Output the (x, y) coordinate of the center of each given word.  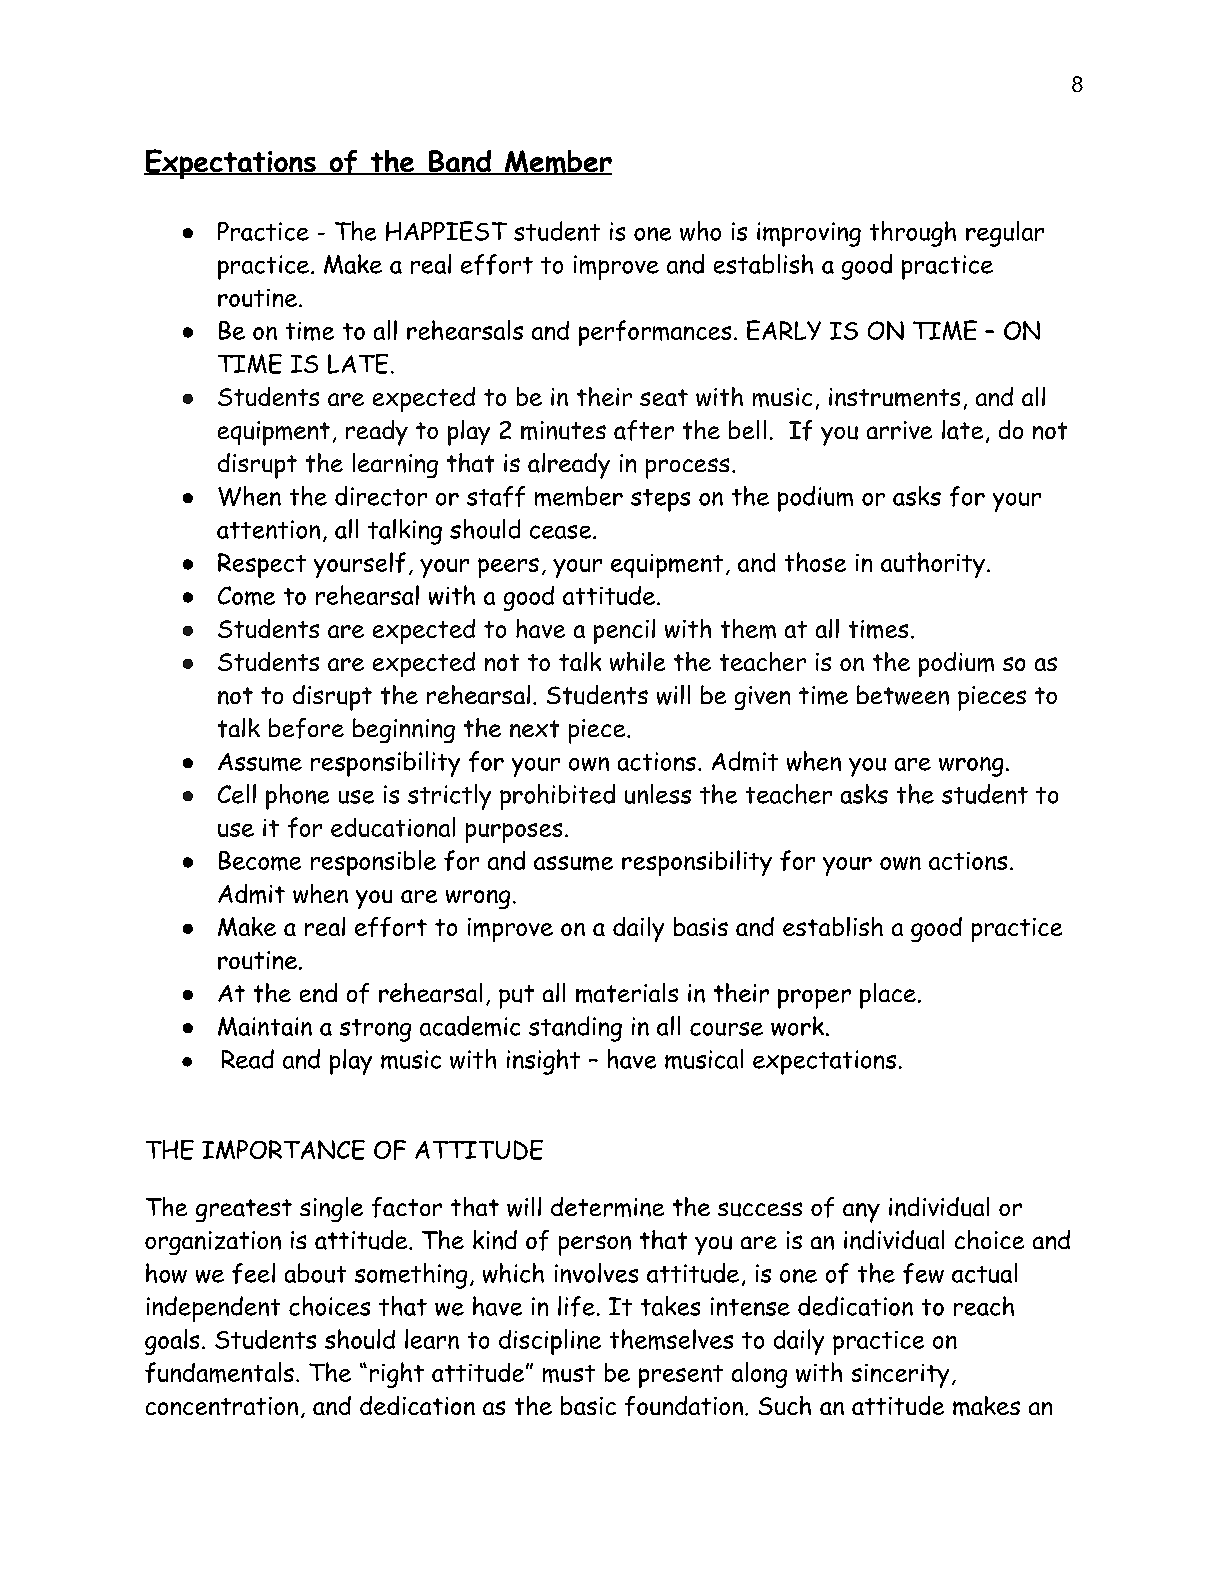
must (569, 1374)
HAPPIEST (446, 231)
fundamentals (219, 1372)
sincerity (900, 1376)
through (913, 234)
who (700, 231)
